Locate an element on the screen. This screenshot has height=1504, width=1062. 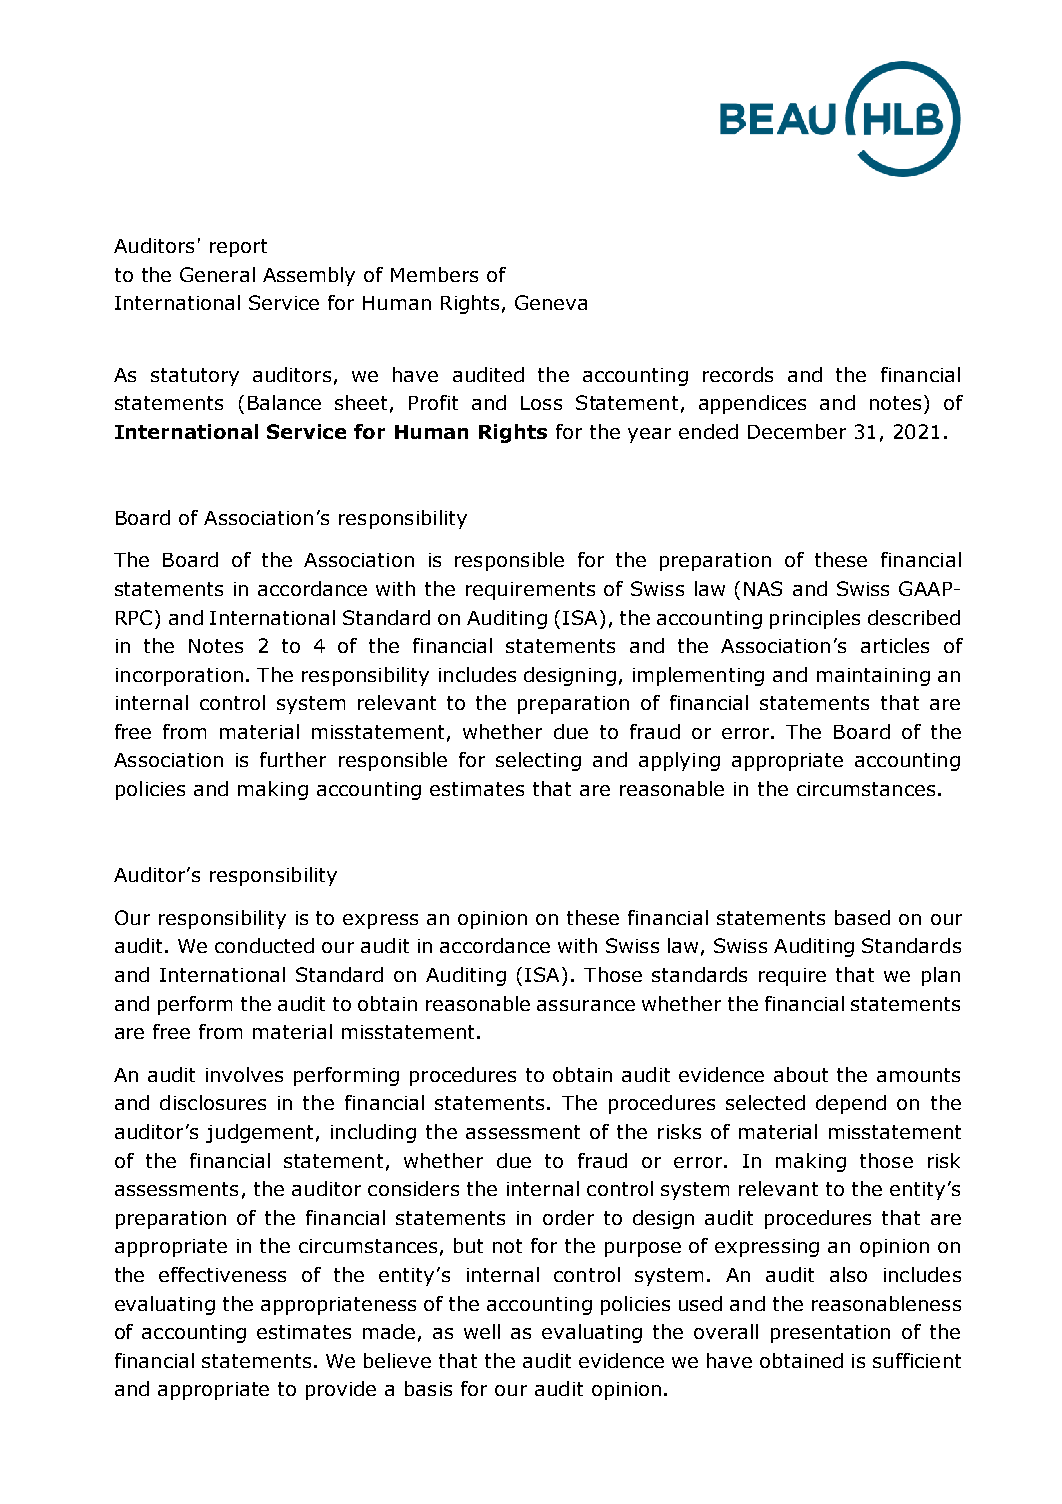
records is located at coordinates (738, 374).
